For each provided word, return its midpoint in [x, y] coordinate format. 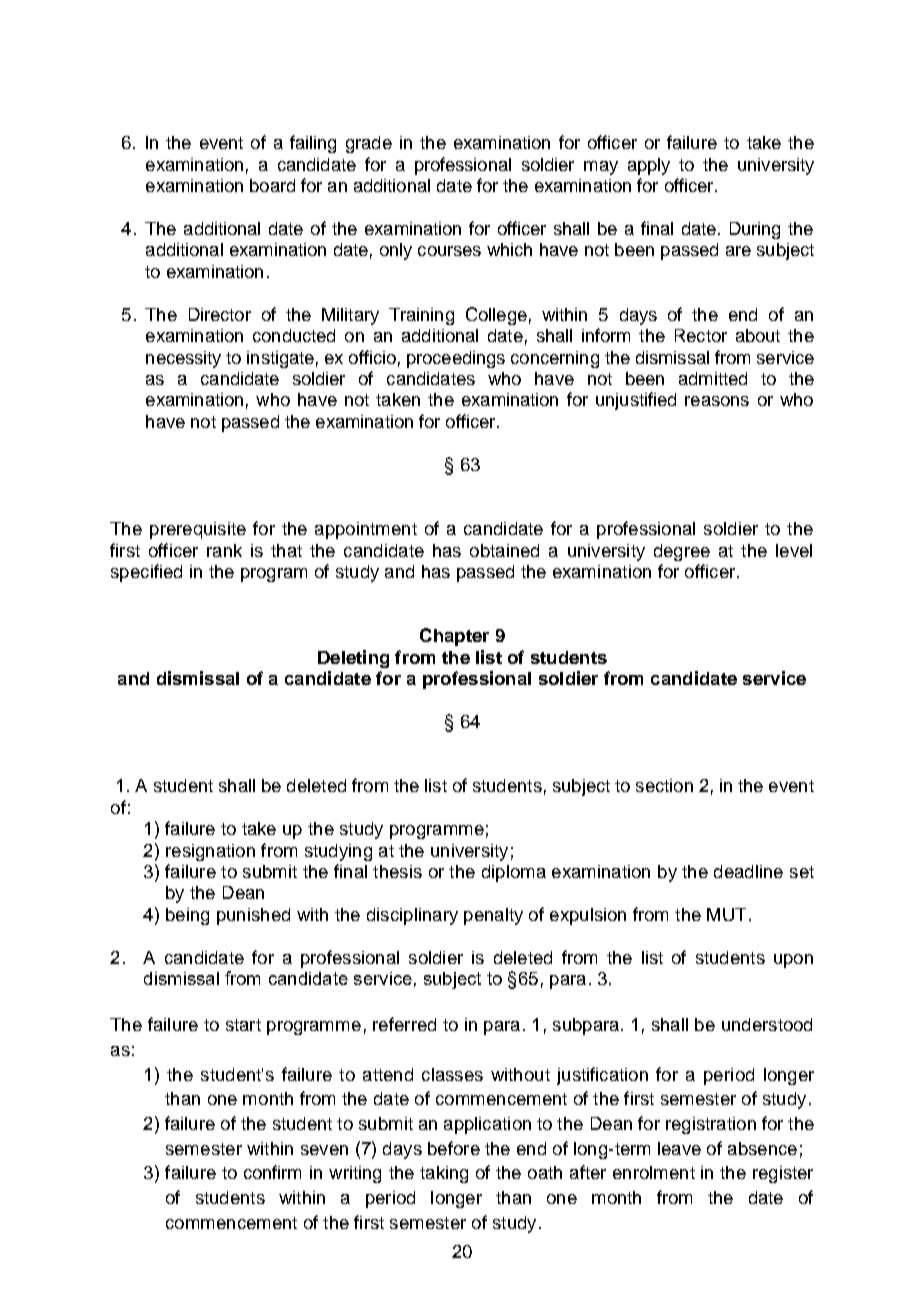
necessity [183, 359]
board [272, 185]
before [454, 1148]
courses [449, 251]
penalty [493, 916]
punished [253, 916]
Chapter [454, 637]
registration [711, 1125]
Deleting [353, 659]
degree [682, 552]
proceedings [456, 359]
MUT [726, 914]
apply [649, 166]
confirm [272, 1172]
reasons [717, 401]
